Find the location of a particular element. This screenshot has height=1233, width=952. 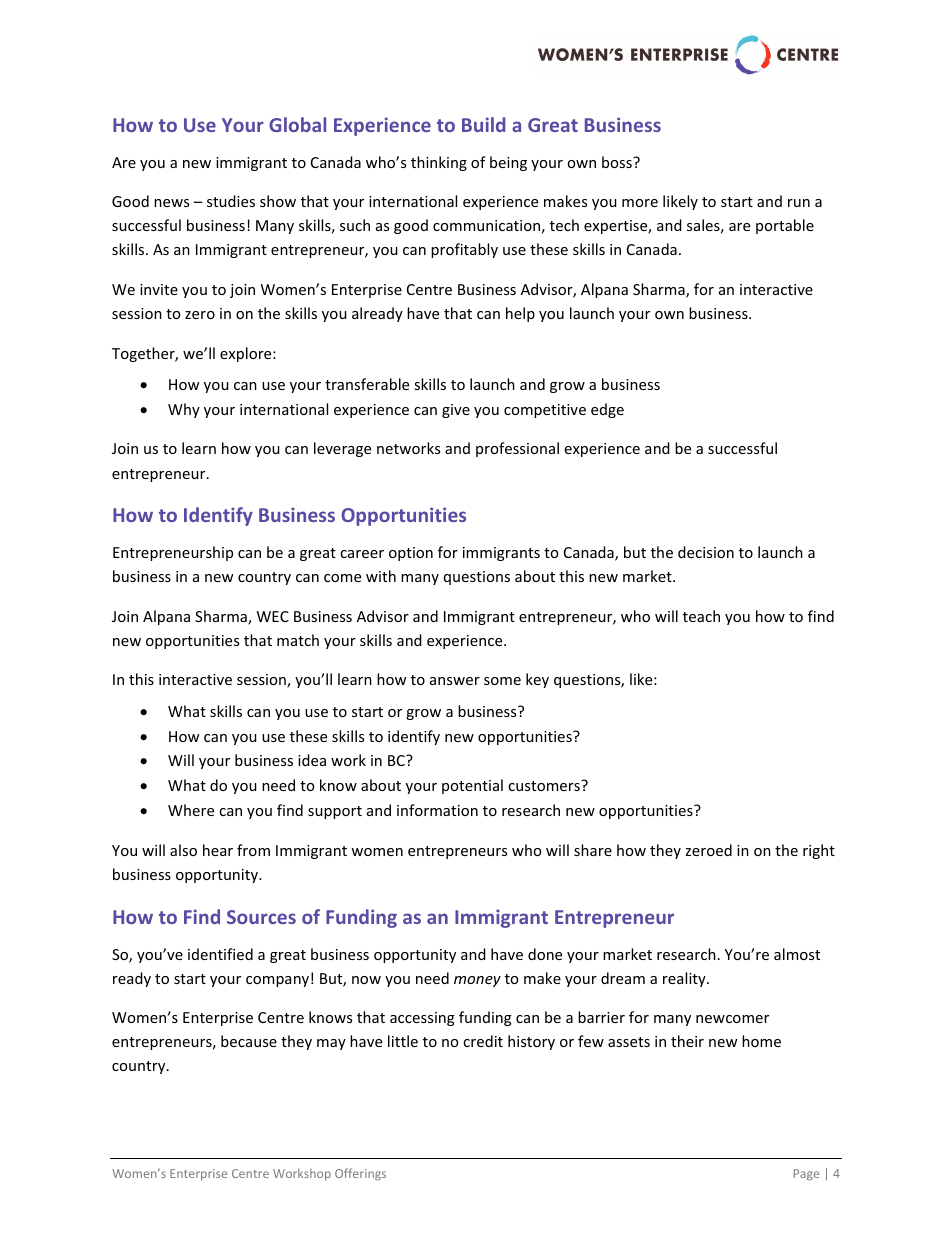

almost is located at coordinates (797, 954).
